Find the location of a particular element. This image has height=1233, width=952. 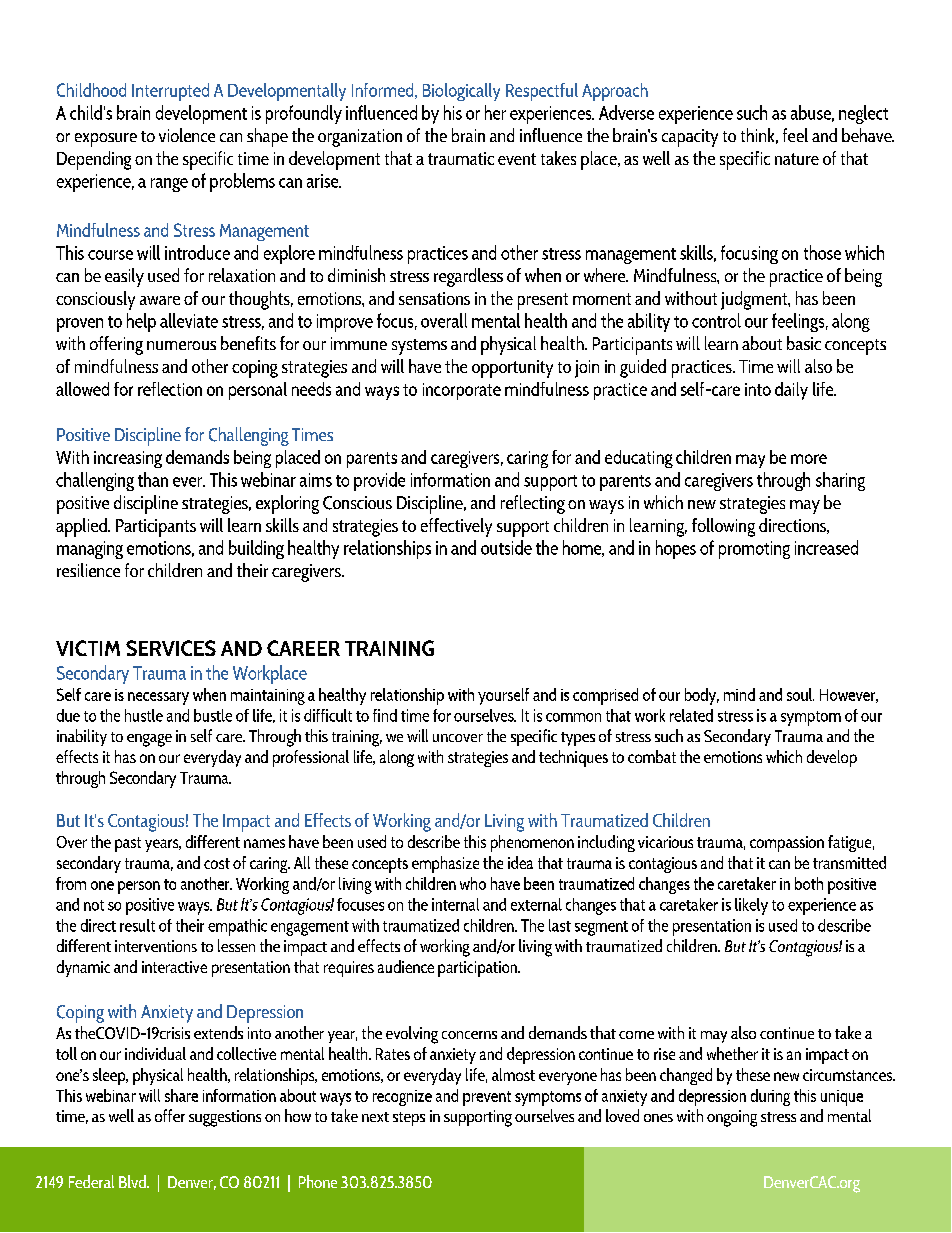

Biologically is located at coordinates (461, 92).
